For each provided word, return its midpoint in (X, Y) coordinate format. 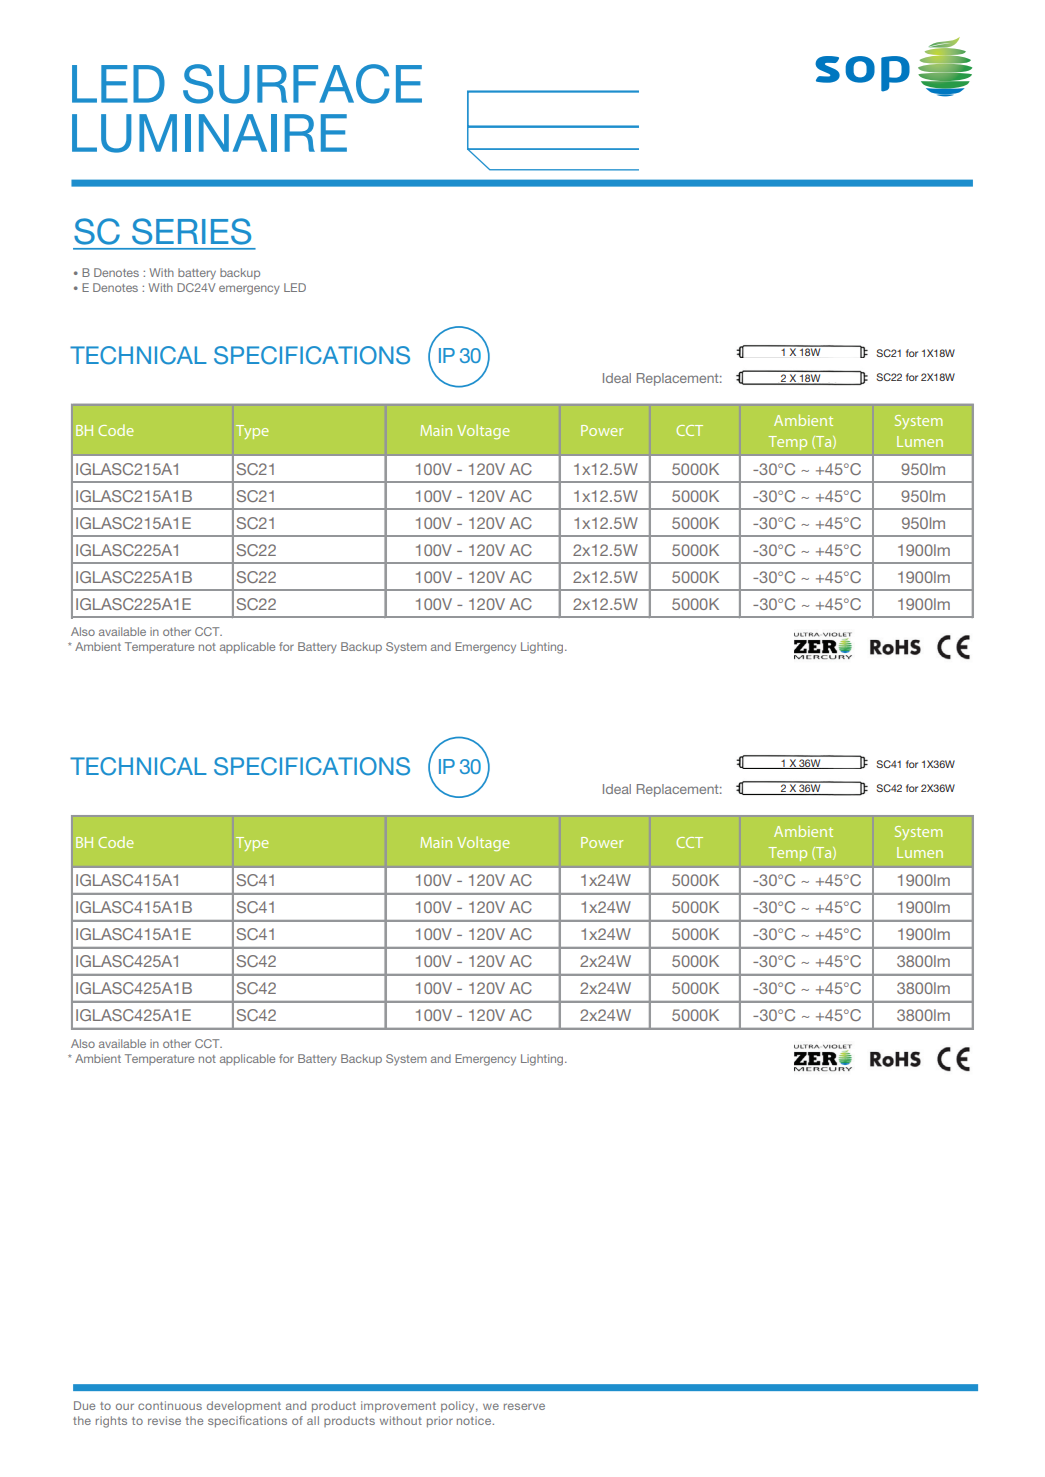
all (313, 1420)
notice (475, 1420)
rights (111, 1422)
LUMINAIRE (209, 133)
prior (440, 1422)
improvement (398, 1406)
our (125, 1406)
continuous (170, 1405)
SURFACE (302, 84)
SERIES (191, 231)
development (244, 1406)
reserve (524, 1406)
